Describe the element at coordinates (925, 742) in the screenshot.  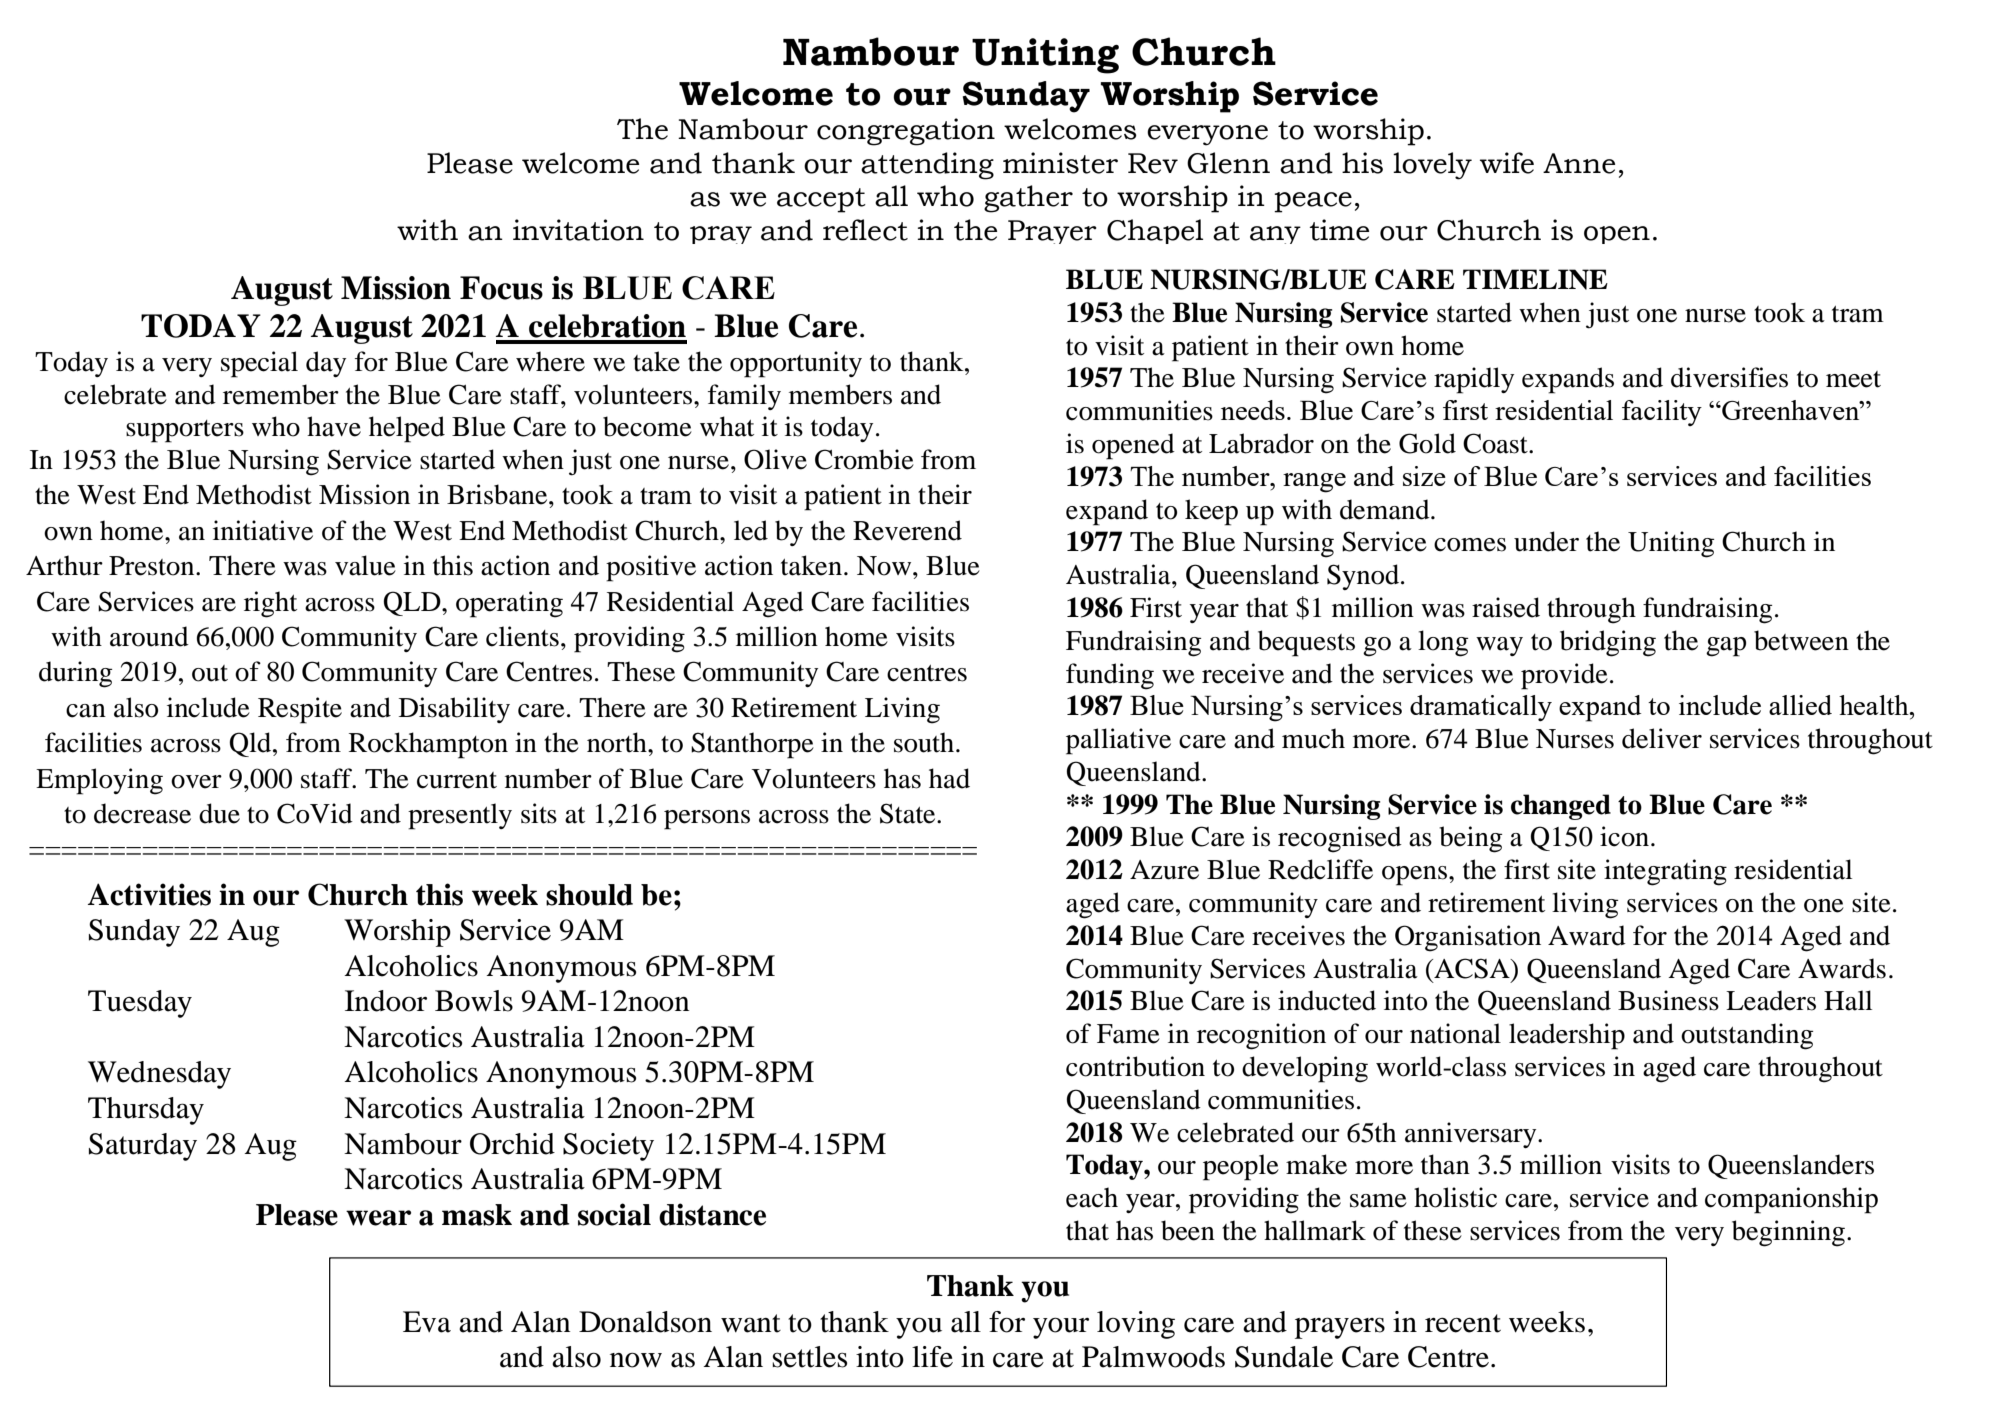
I see `south` at that location.
